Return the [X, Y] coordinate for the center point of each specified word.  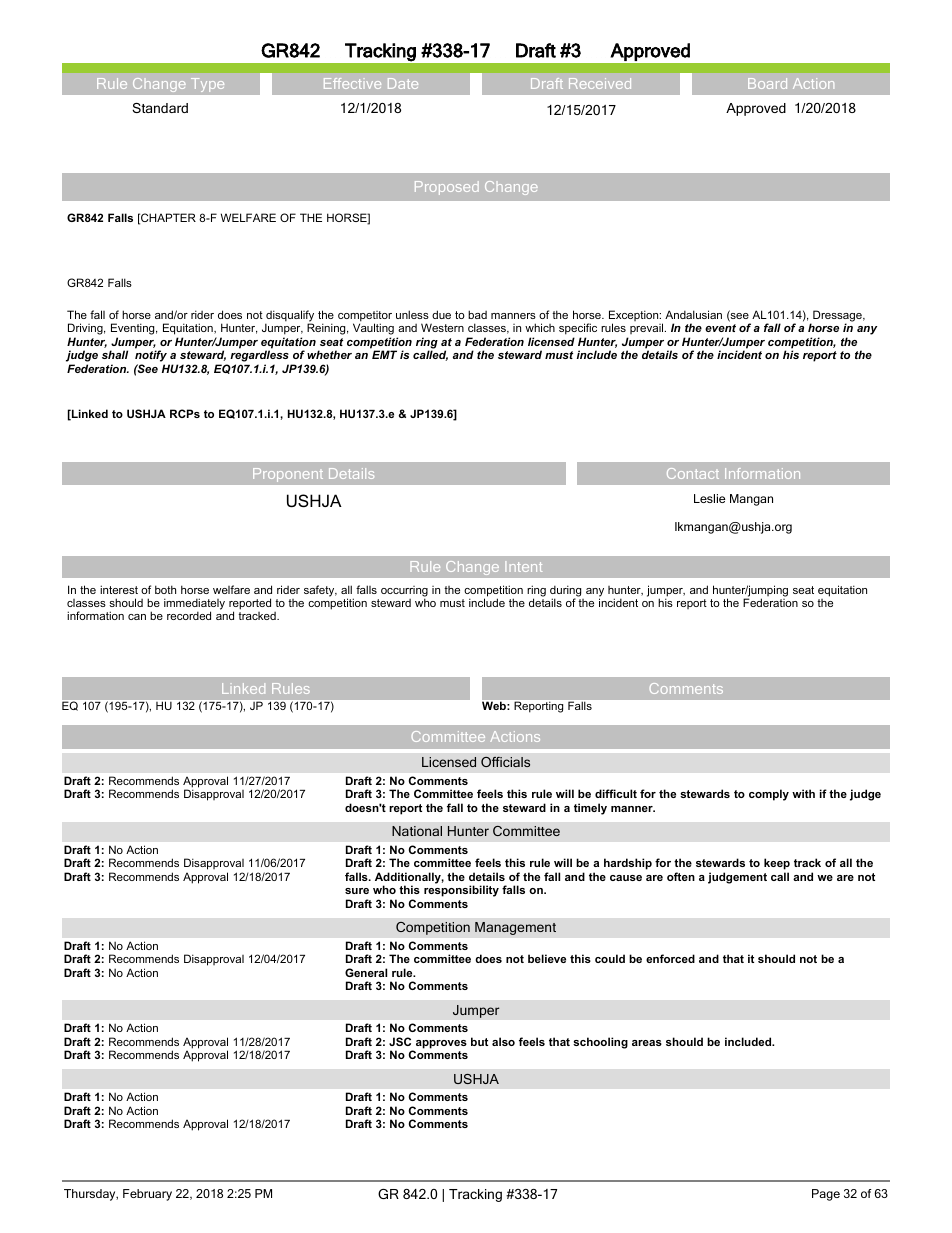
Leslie [709, 498]
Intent [523, 566]
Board [767, 83]
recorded [189, 615]
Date [403, 83]
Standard [160, 108]
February [147, 1195]
